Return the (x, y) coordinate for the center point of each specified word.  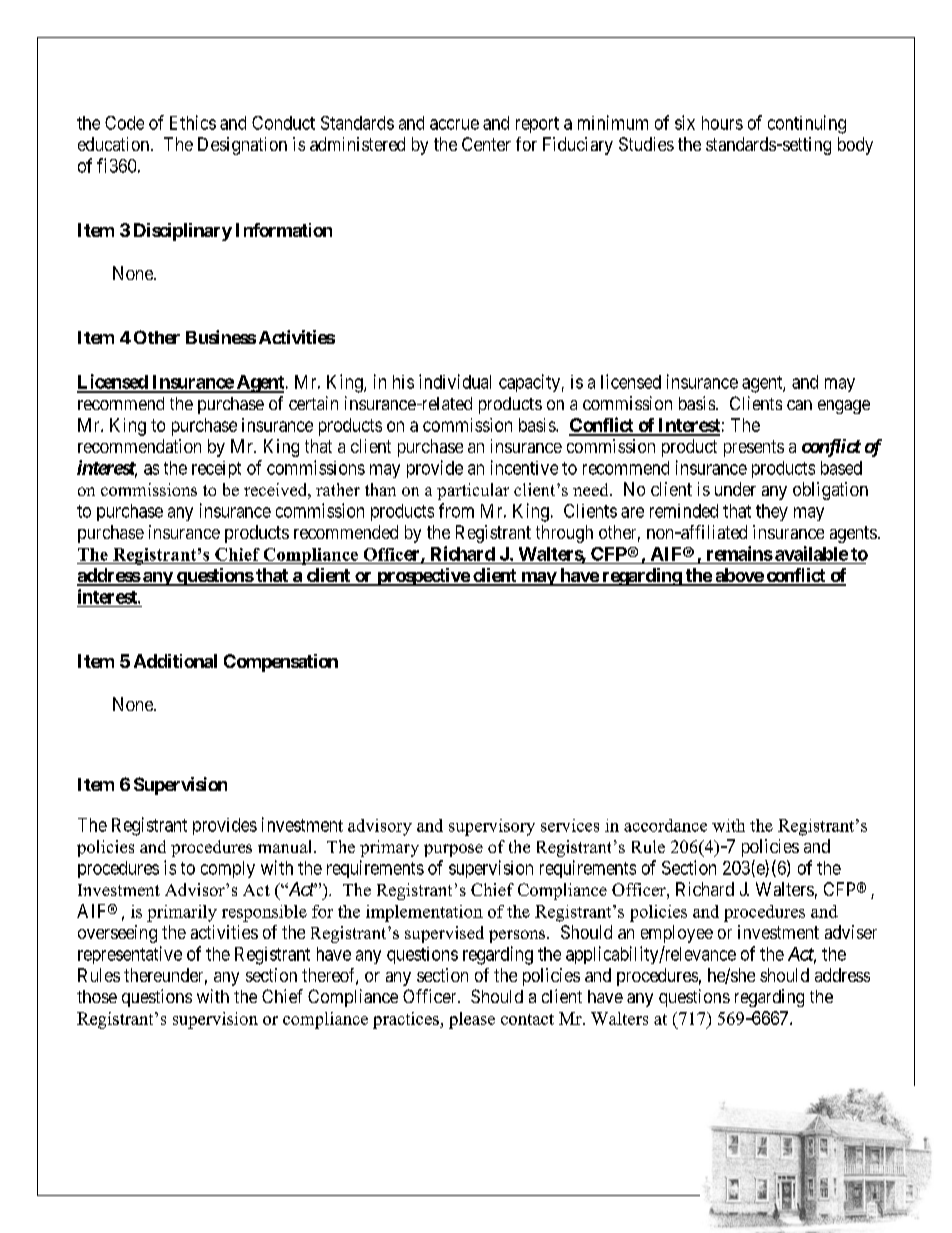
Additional (175, 661)
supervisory (492, 827)
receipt (216, 469)
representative (130, 955)
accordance (665, 825)
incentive (524, 467)
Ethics (193, 122)
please (472, 1020)
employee (677, 934)
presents (754, 448)
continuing (807, 124)
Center (486, 144)
